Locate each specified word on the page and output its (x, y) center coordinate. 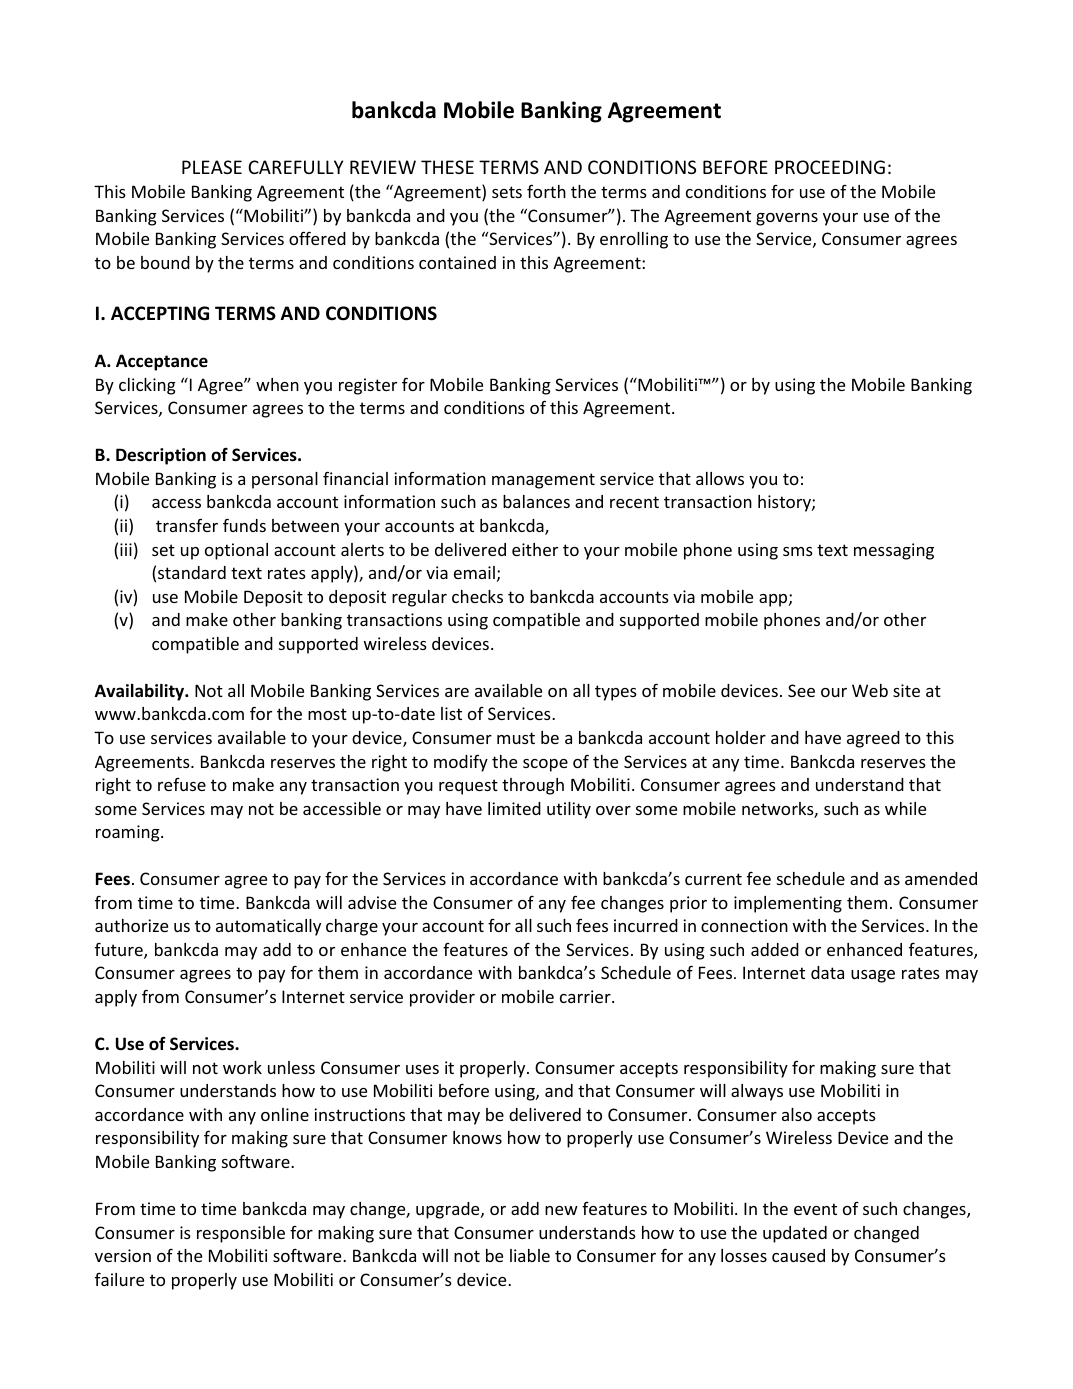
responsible (241, 1234)
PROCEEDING (830, 167)
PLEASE (212, 167)
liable (530, 1255)
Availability (141, 692)
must (516, 738)
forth (546, 191)
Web (870, 690)
